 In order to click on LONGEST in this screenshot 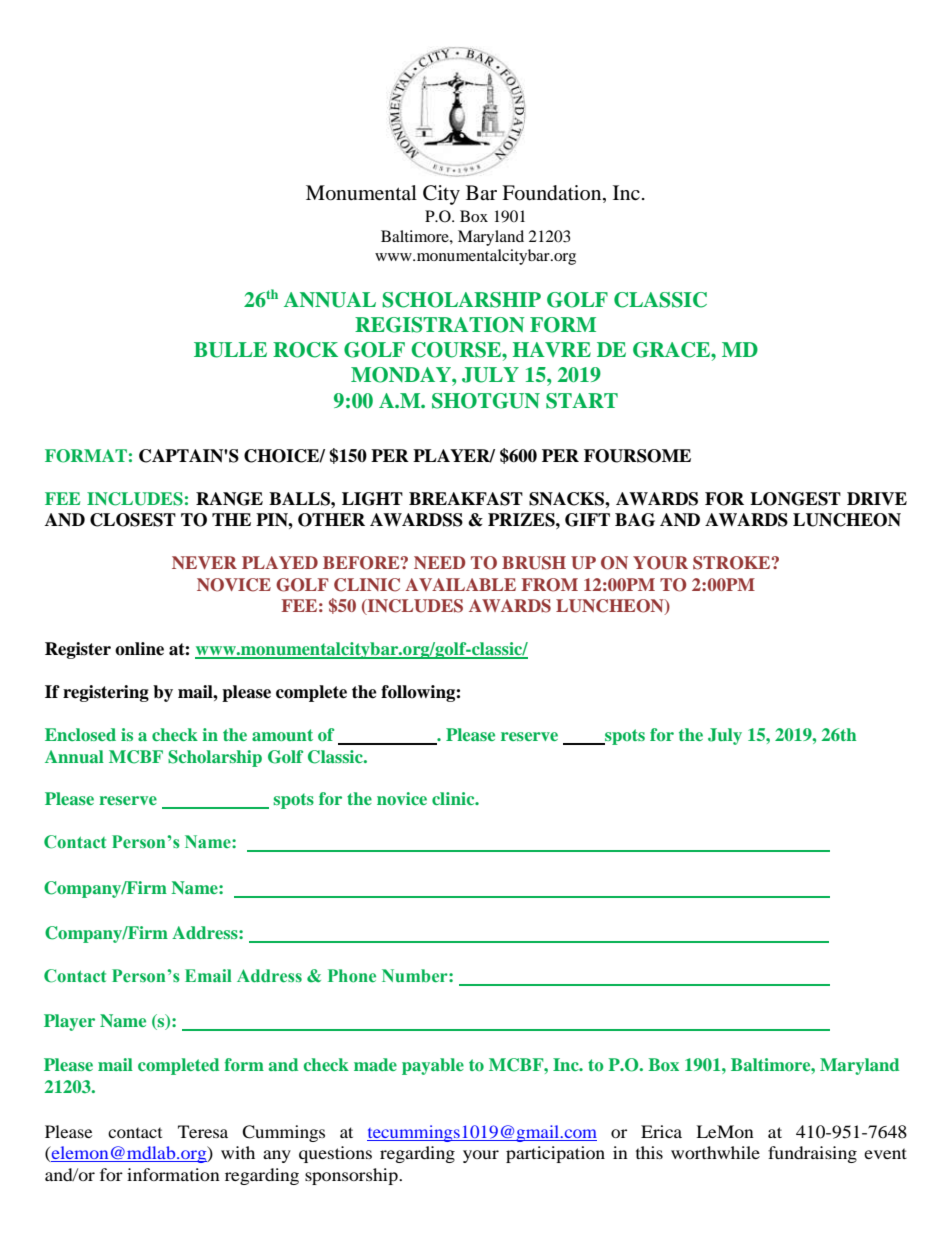, I will do `click(795, 499)`.
